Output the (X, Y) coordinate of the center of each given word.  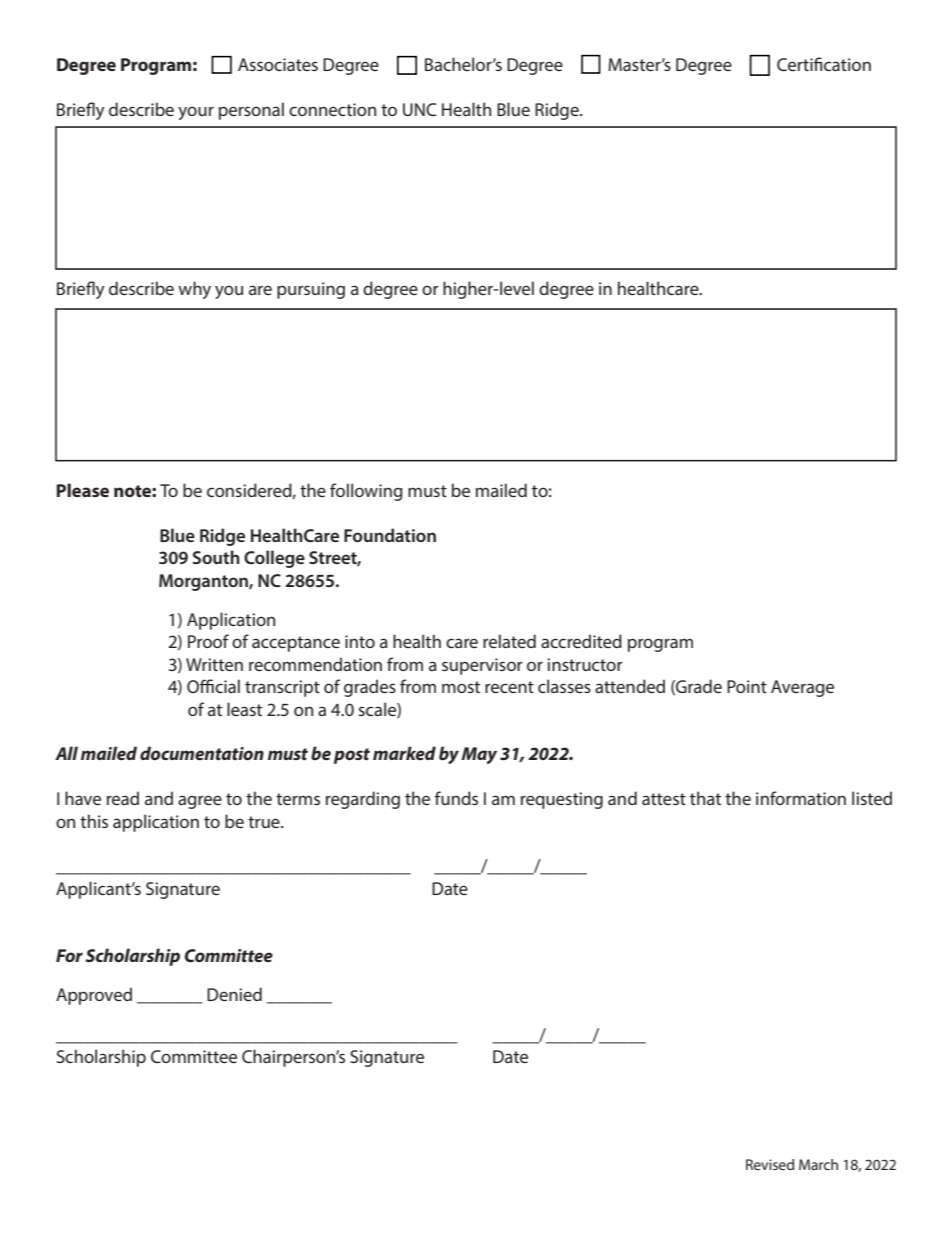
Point (747, 686)
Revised (770, 1164)
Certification (824, 64)
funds (456, 798)
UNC (419, 109)
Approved (94, 996)
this (94, 821)
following (366, 492)
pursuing (311, 290)
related (509, 641)
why (194, 290)
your (196, 113)
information (801, 798)
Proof (208, 641)
